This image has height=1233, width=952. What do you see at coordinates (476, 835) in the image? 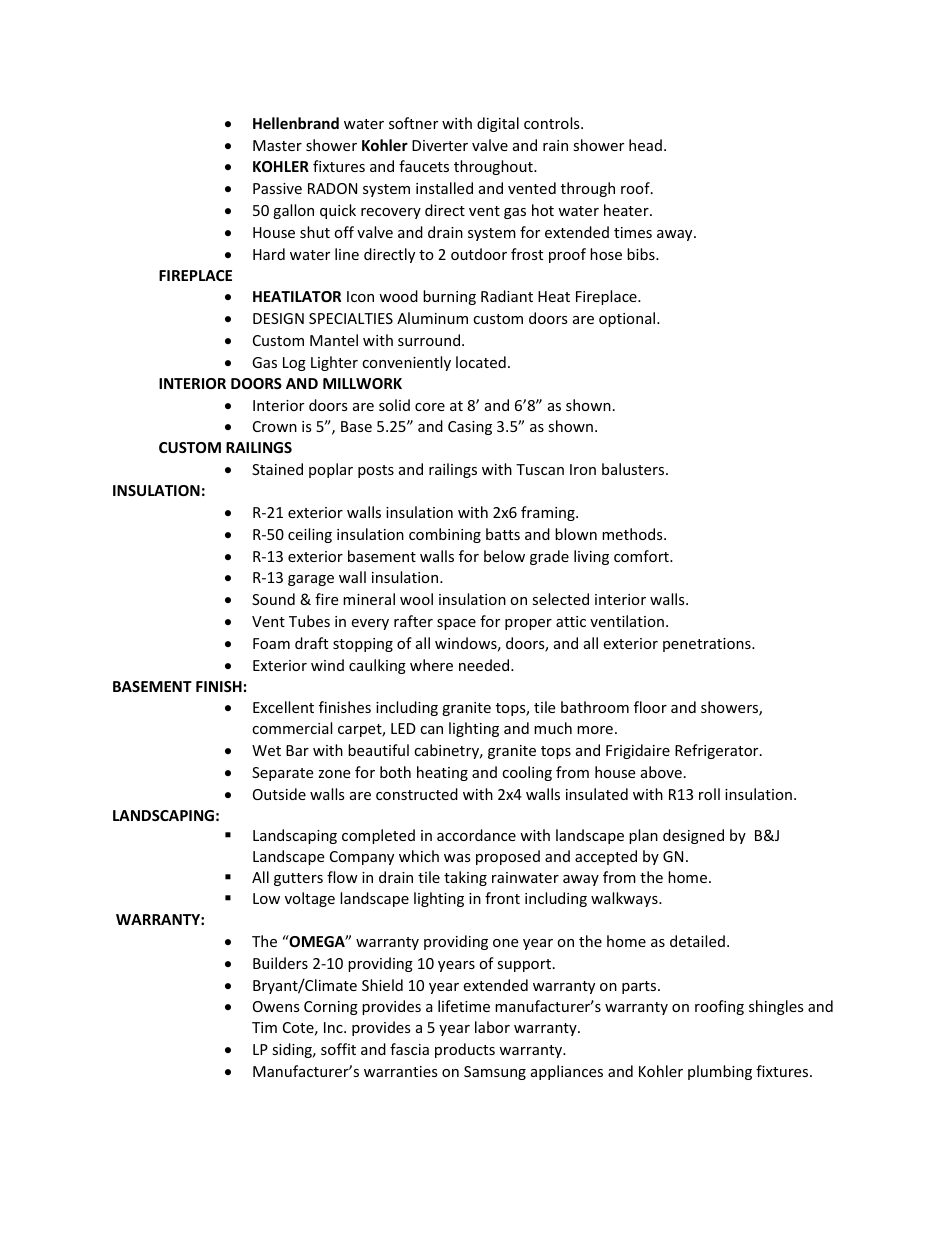
I see `accordance` at bounding box center [476, 835].
